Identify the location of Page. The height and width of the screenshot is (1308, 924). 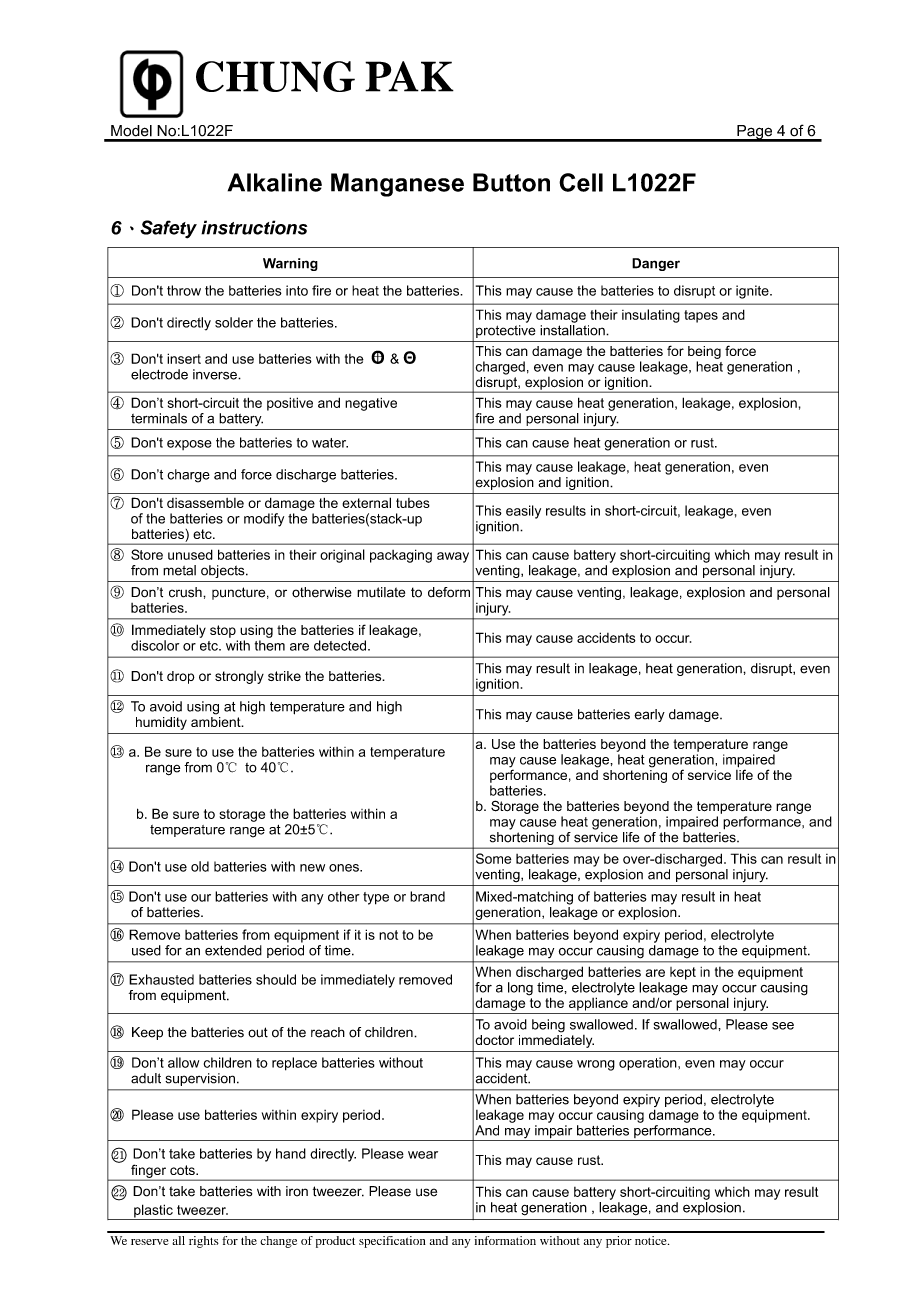
(755, 133).
